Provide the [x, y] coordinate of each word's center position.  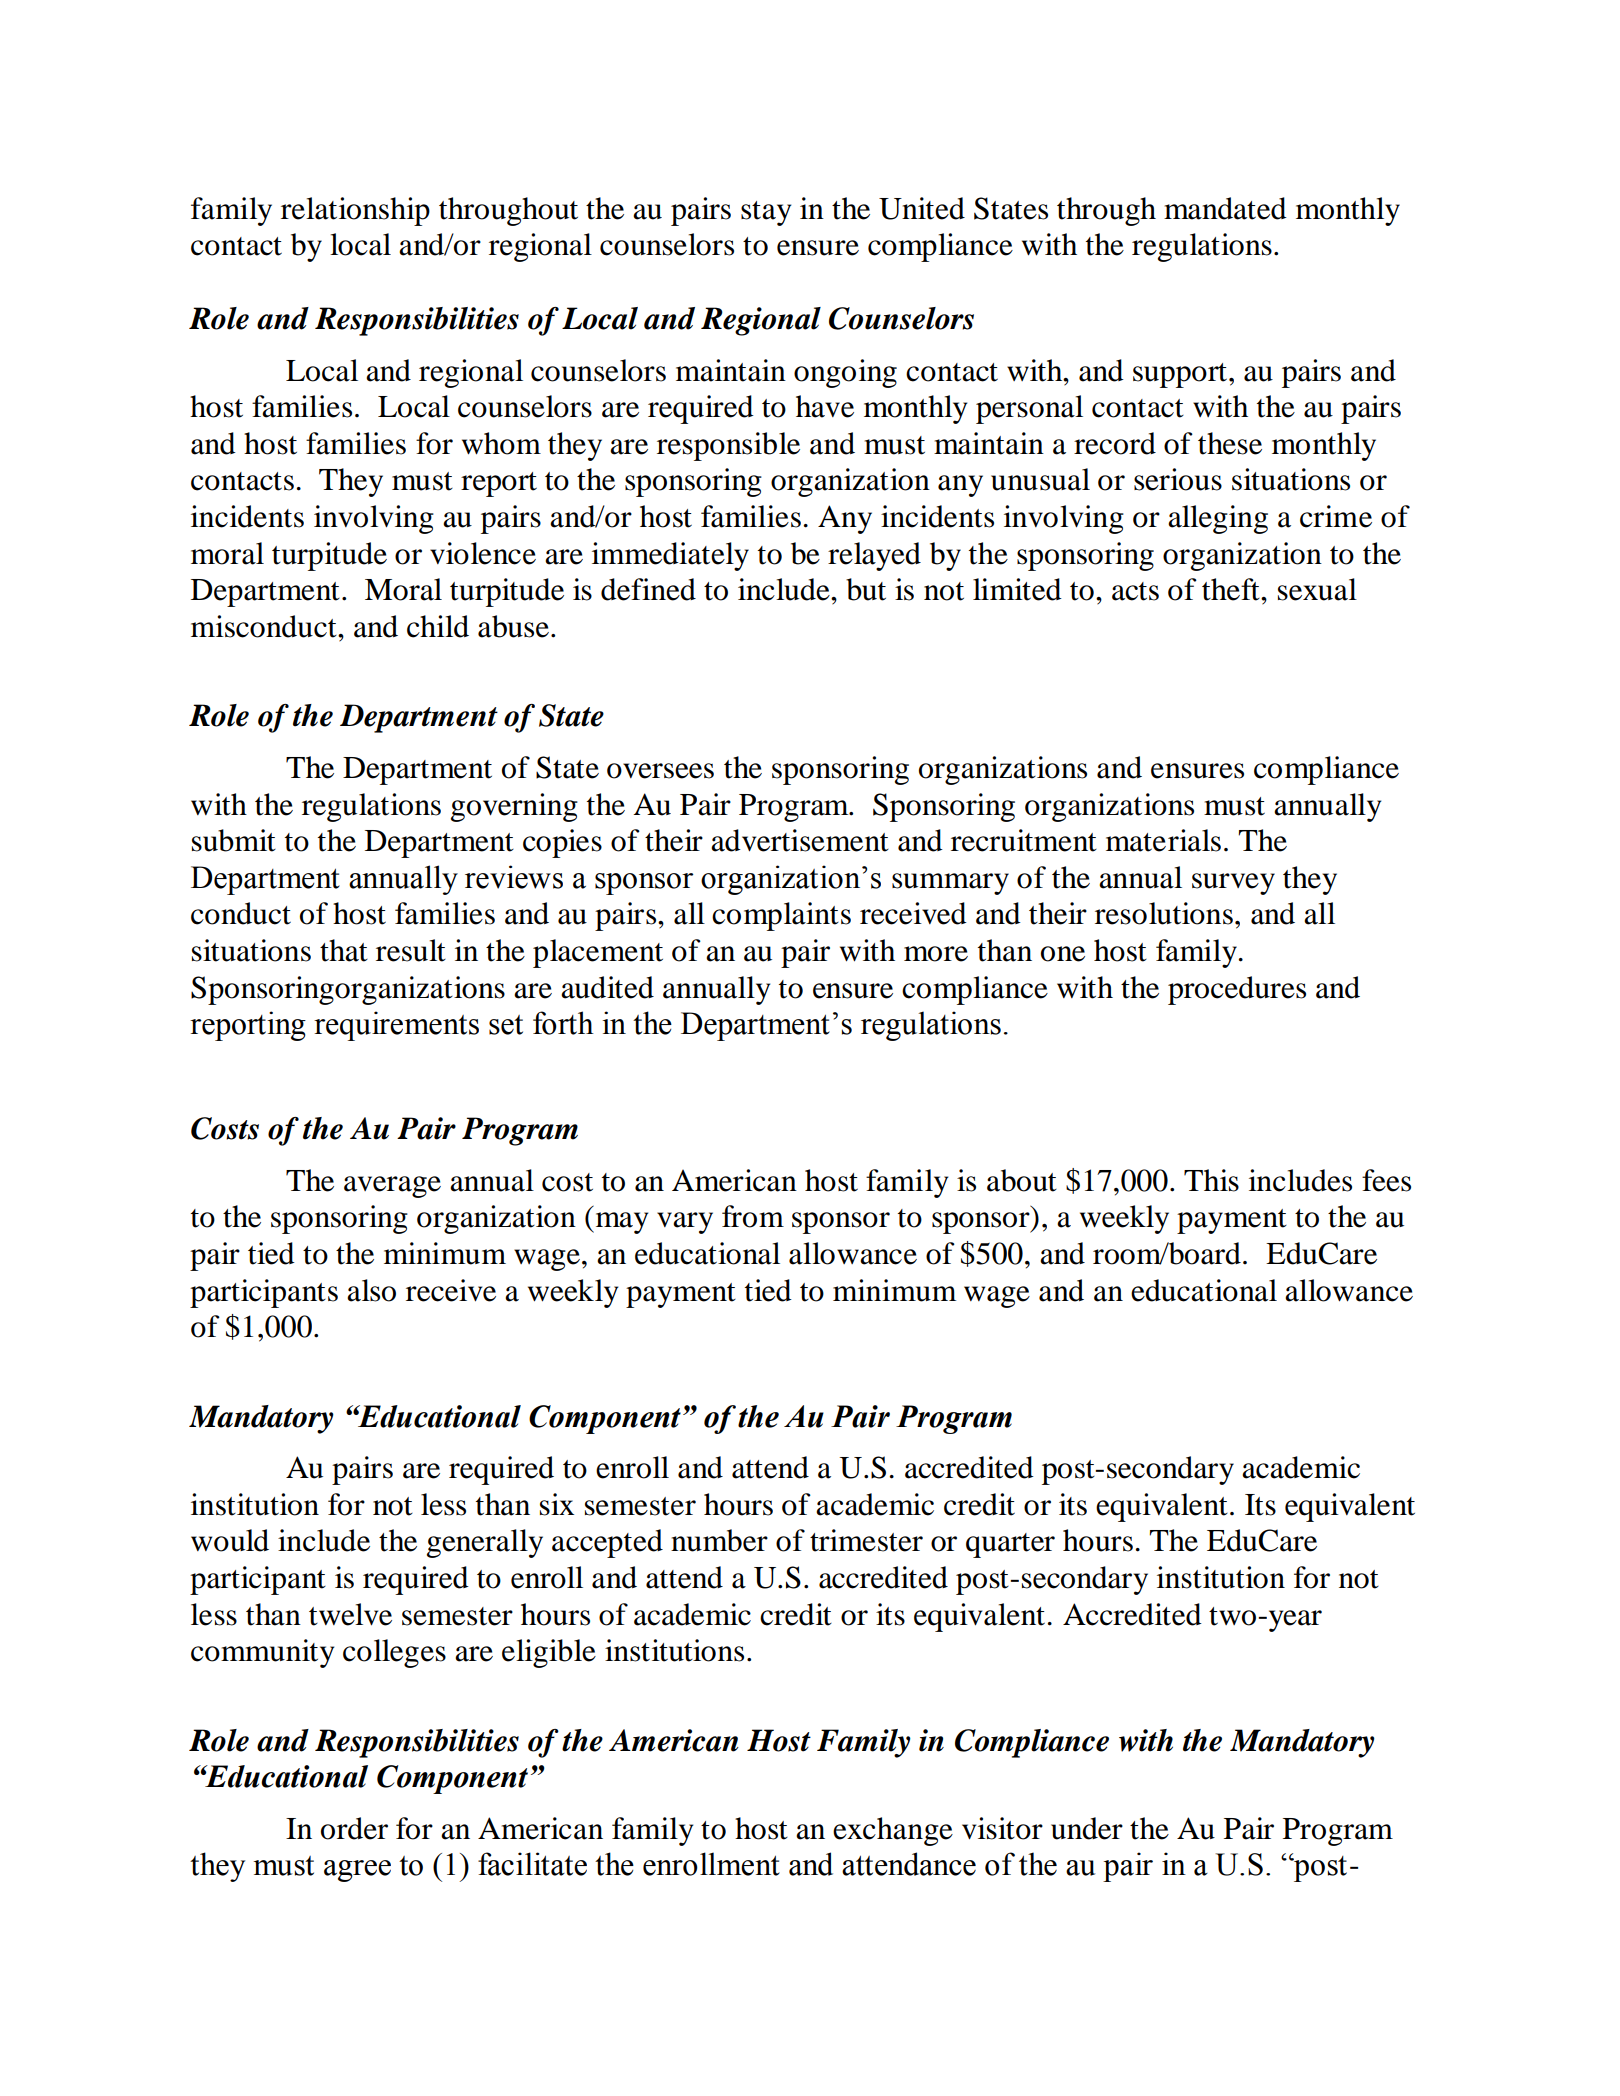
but [866, 589]
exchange [893, 1831]
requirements [396, 1026]
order [354, 1828]
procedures [1237, 990]
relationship [355, 211]
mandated [1225, 208]
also [371, 1290]
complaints [781, 916]
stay [766, 213]
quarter [1010, 1545]
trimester [866, 1540]
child [438, 626]
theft [1232, 589]
